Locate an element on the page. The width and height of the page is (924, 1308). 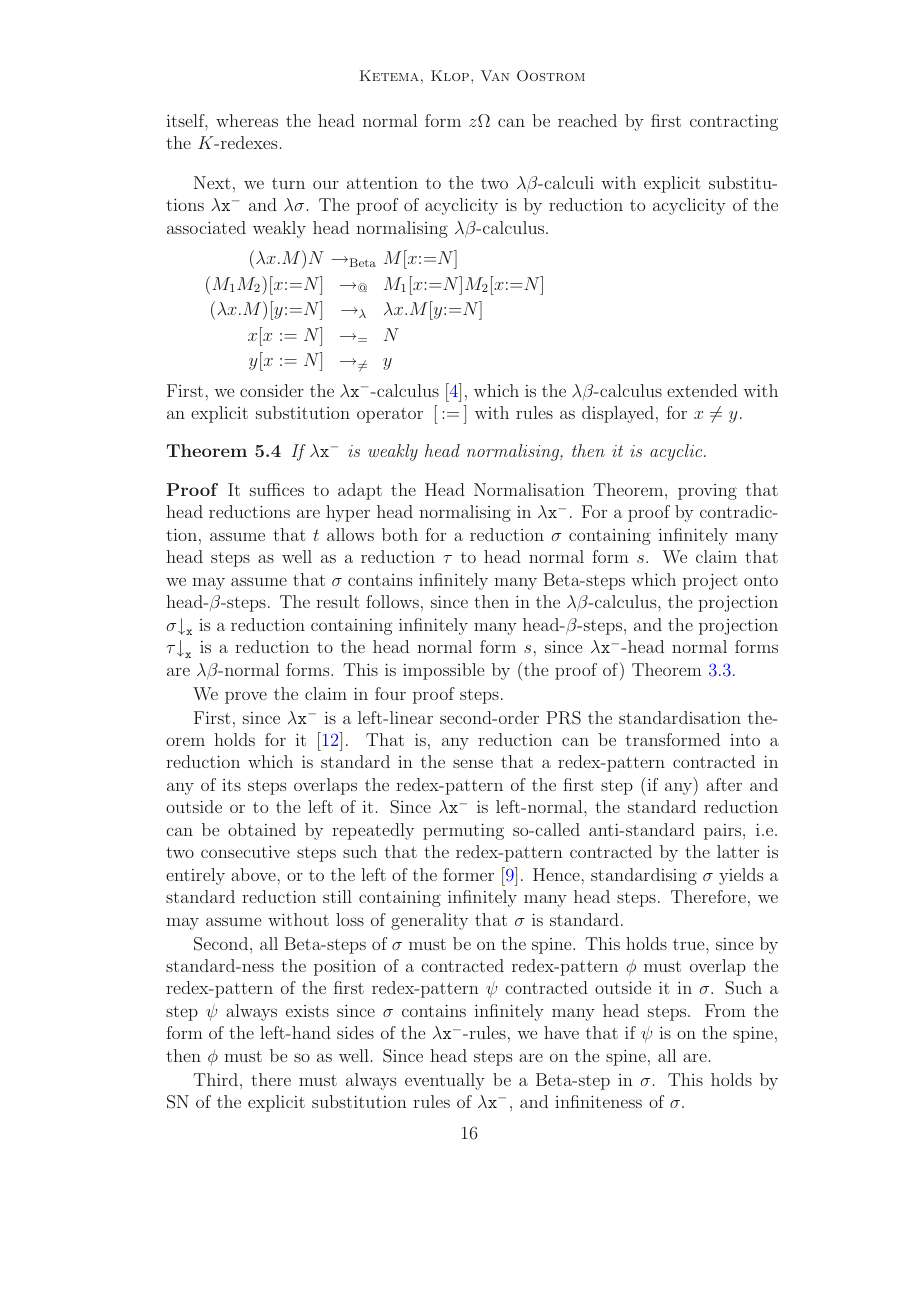
contracting is located at coordinates (734, 122).
